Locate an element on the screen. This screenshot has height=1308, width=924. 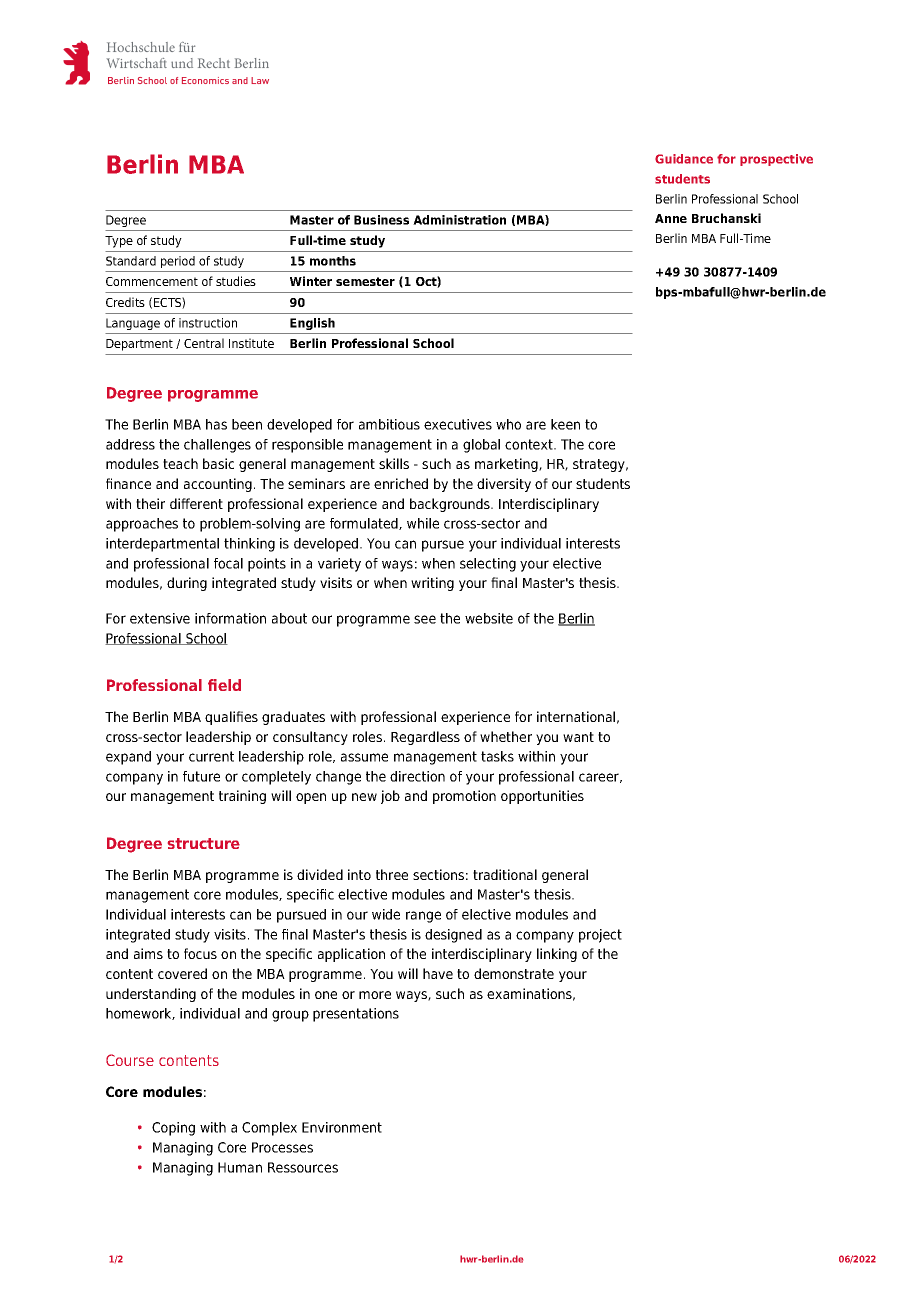
focus is located at coordinates (200, 953).
